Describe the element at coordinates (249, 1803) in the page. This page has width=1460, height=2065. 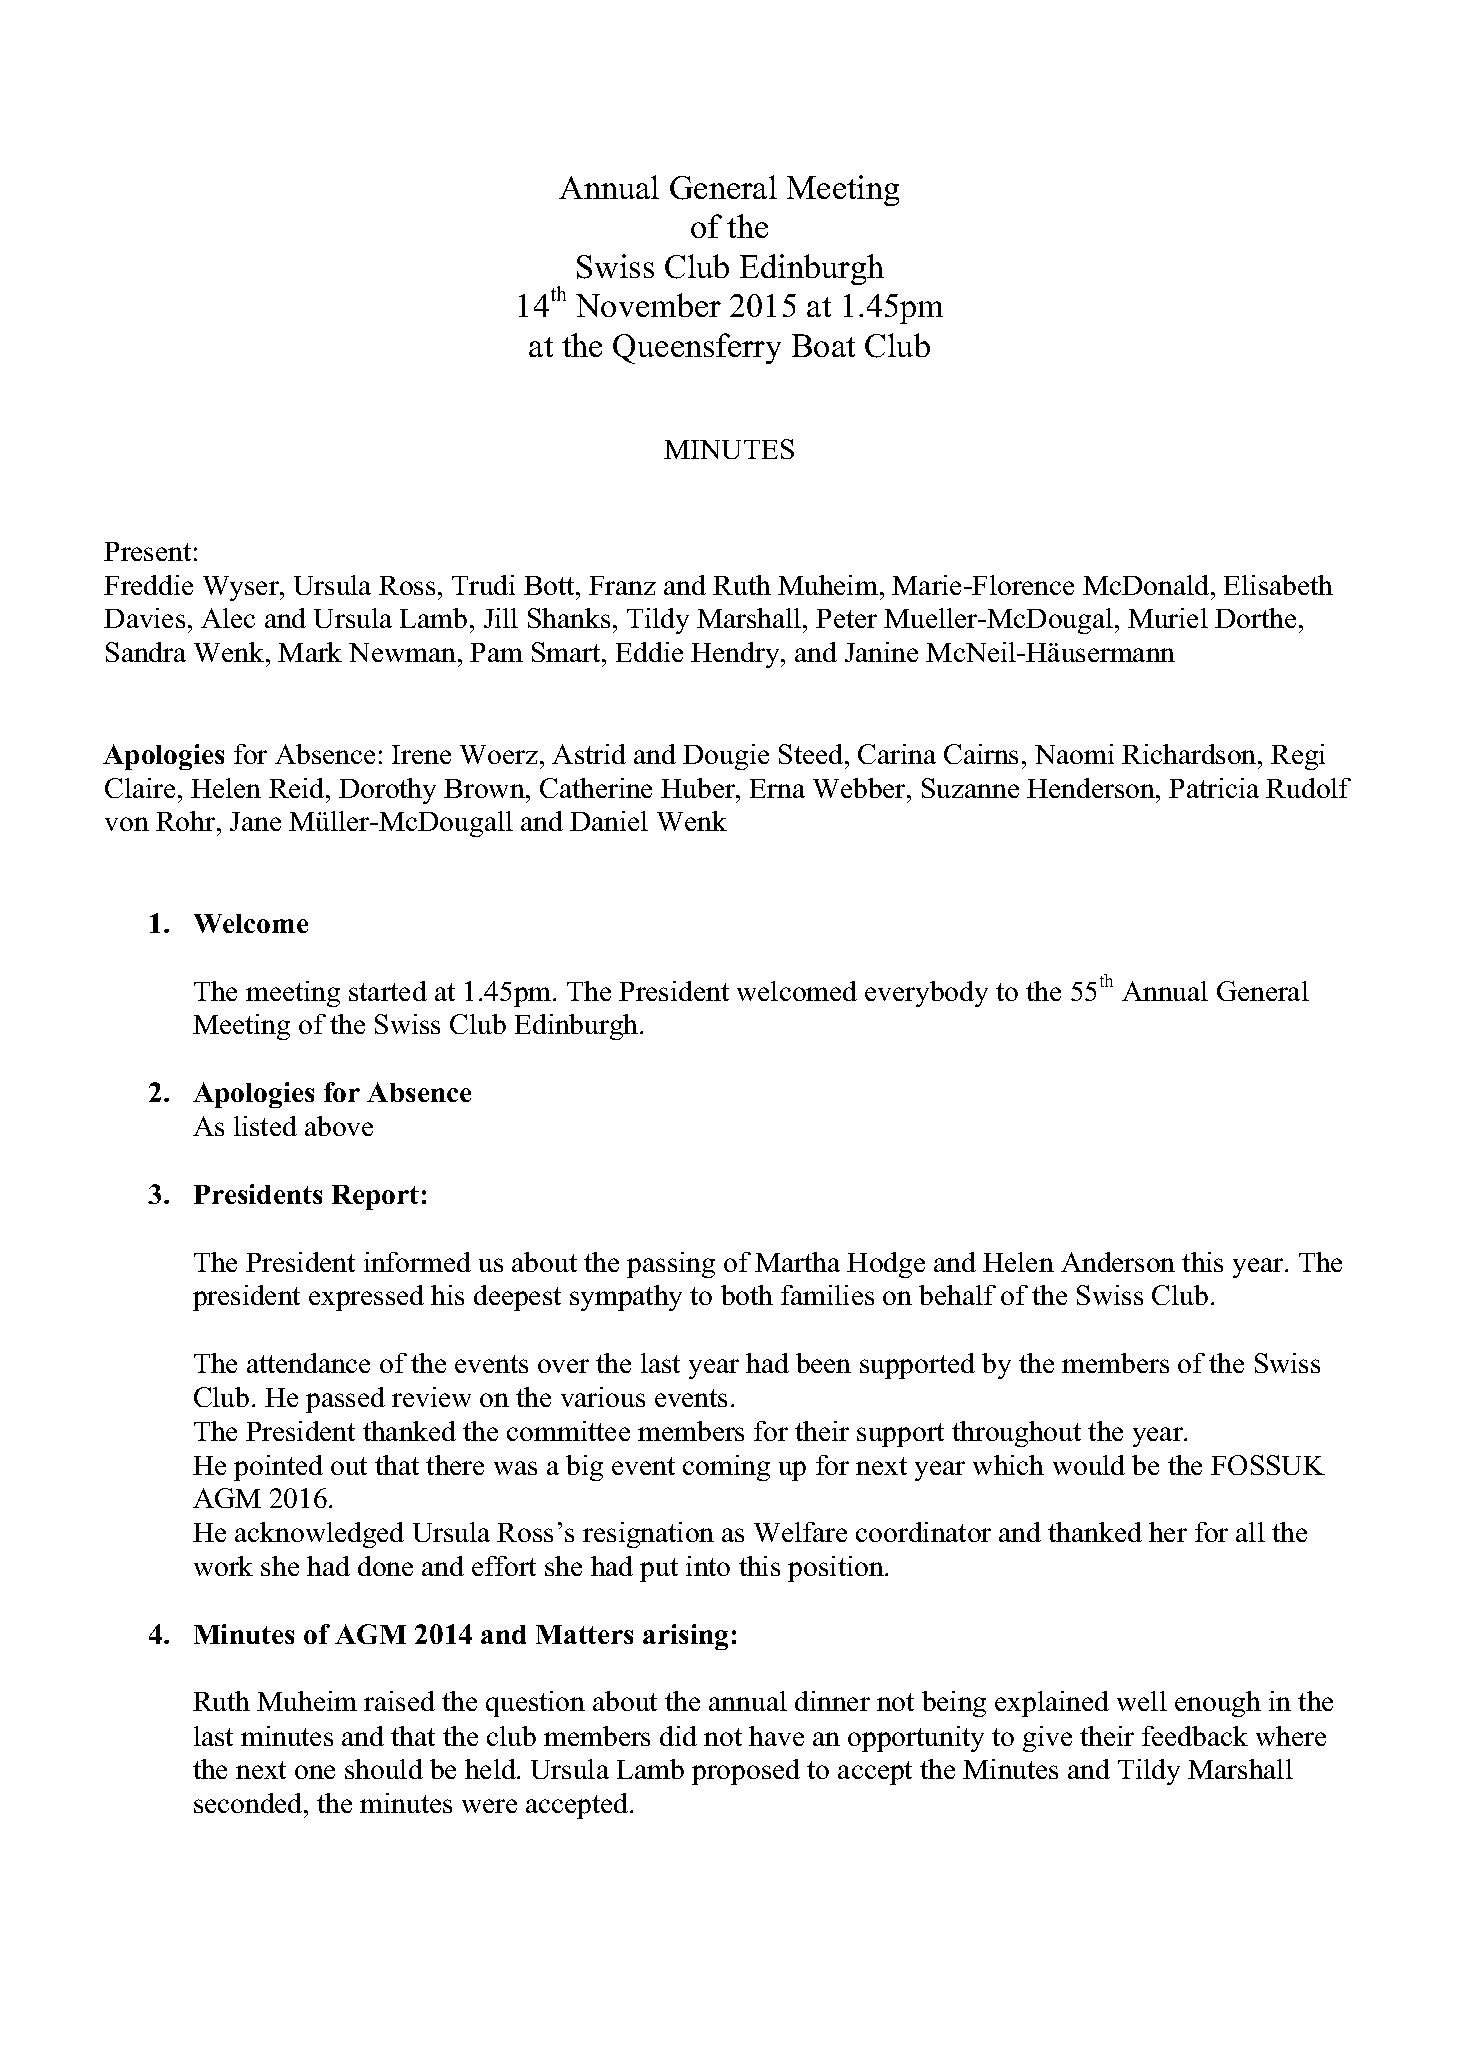
I see `seconded` at that location.
